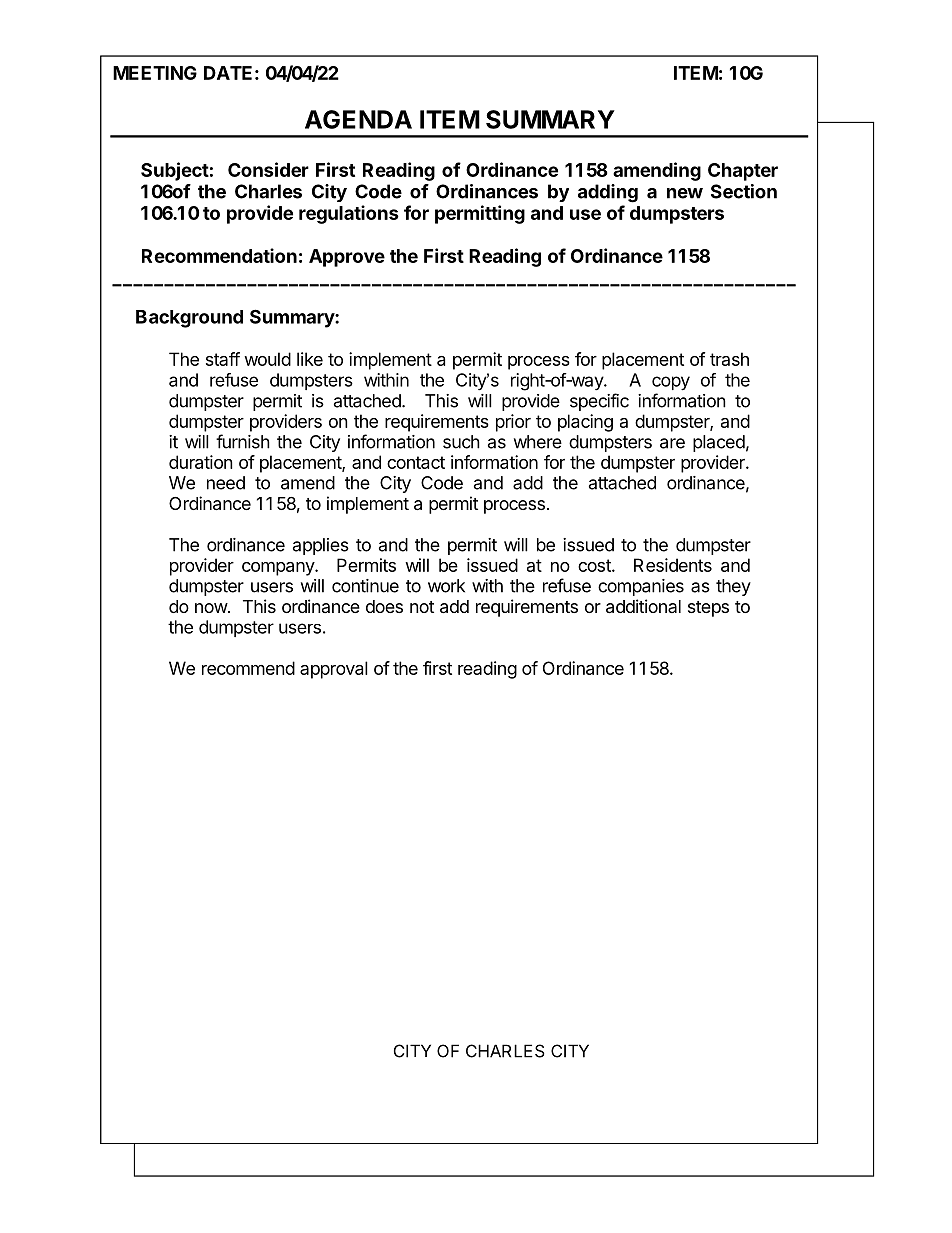  I want to click on AGENDA, so click(358, 119).
